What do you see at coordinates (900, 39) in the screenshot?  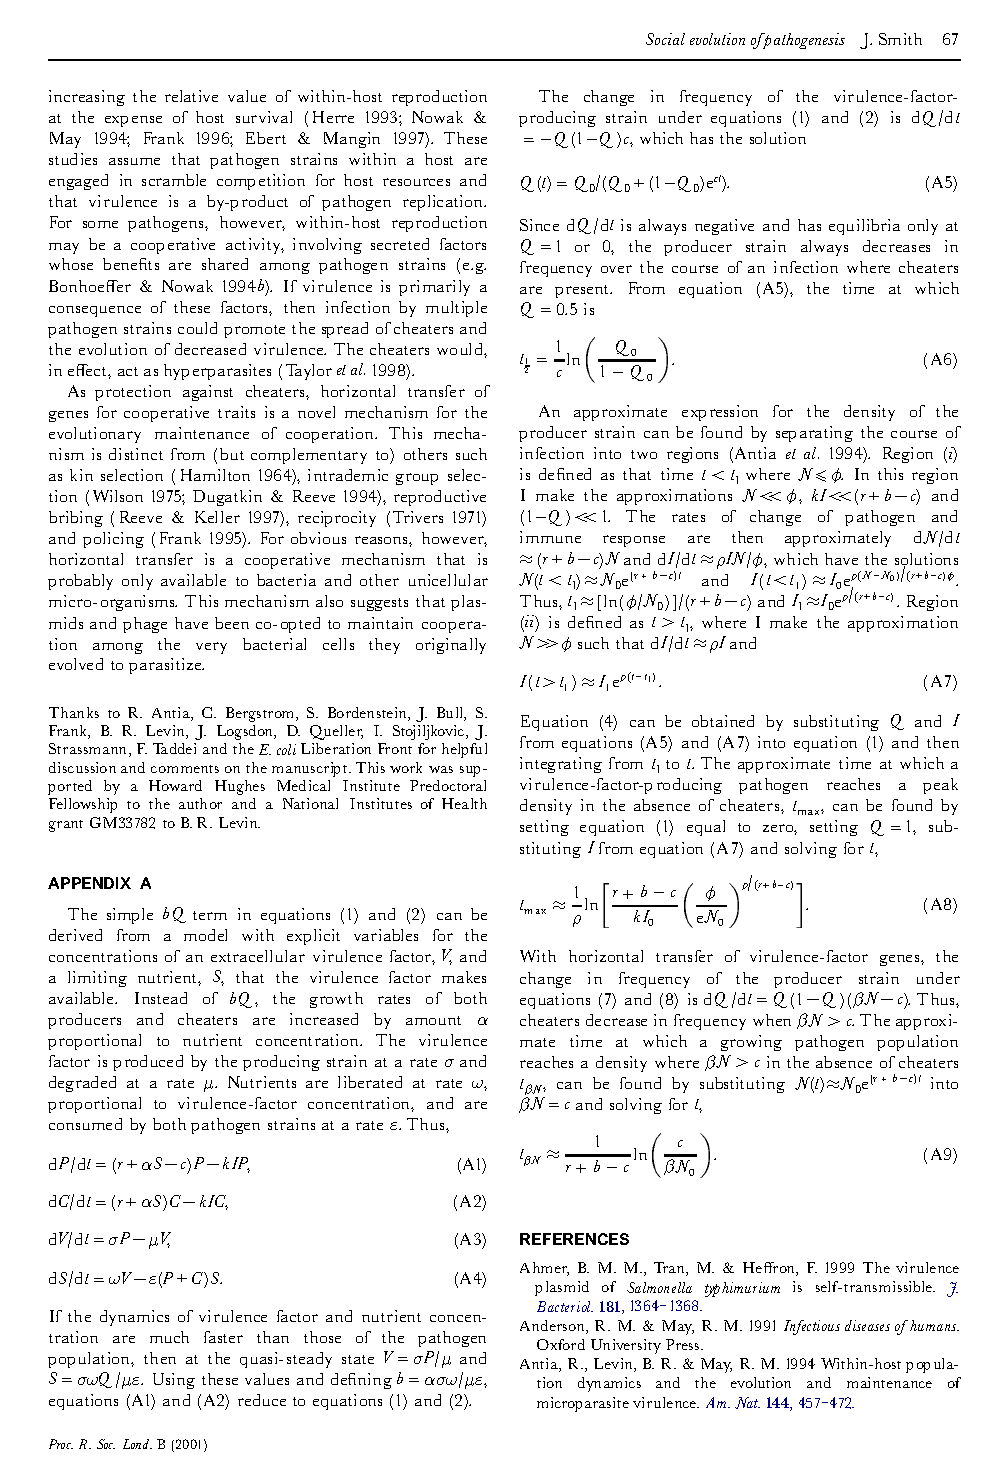 I see `Smith` at bounding box center [900, 39].
